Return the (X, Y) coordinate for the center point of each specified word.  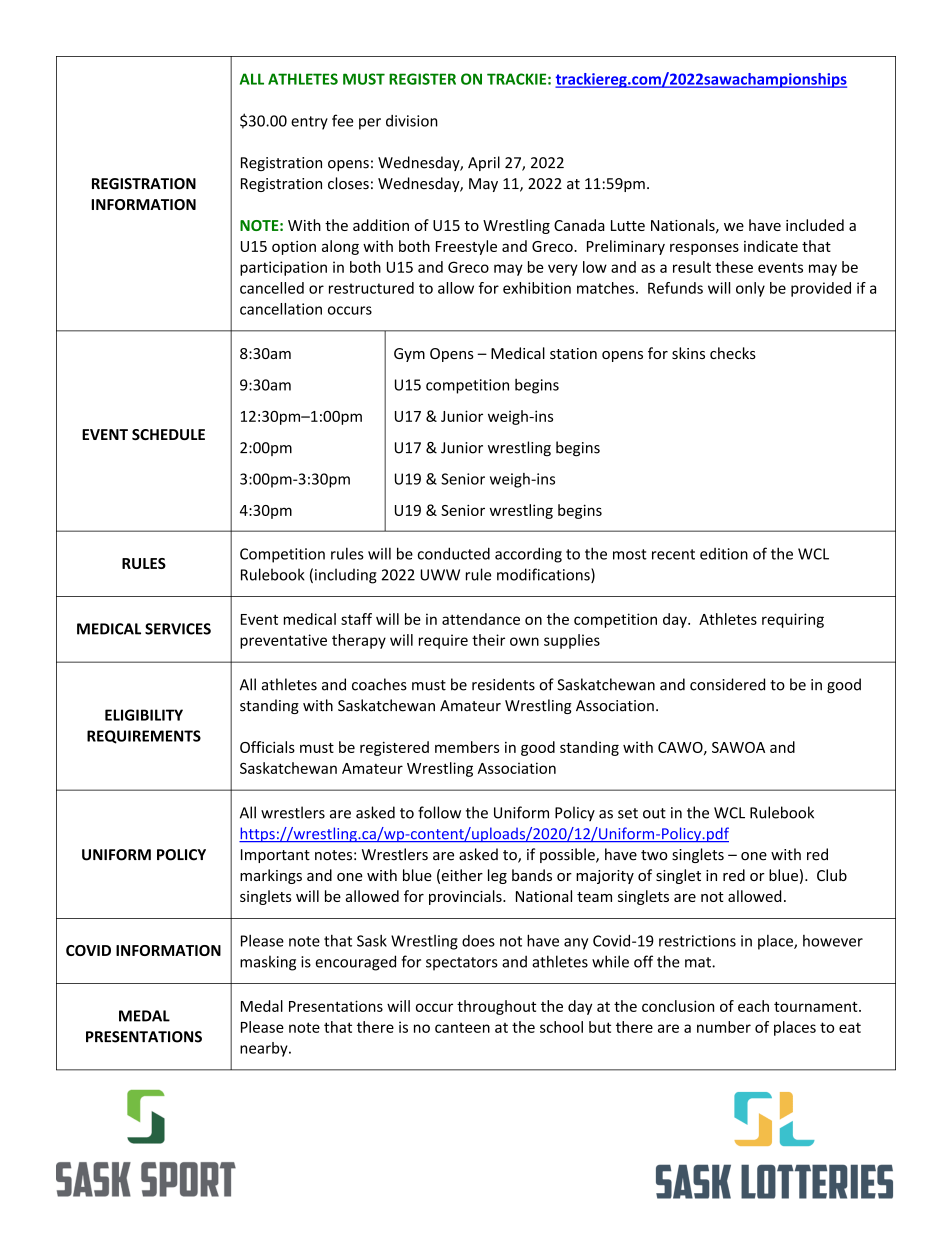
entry (309, 123)
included (815, 225)
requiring (793, 620)
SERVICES (178, 629)
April (484, 163)
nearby (265, 1049)
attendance (481, 619)
